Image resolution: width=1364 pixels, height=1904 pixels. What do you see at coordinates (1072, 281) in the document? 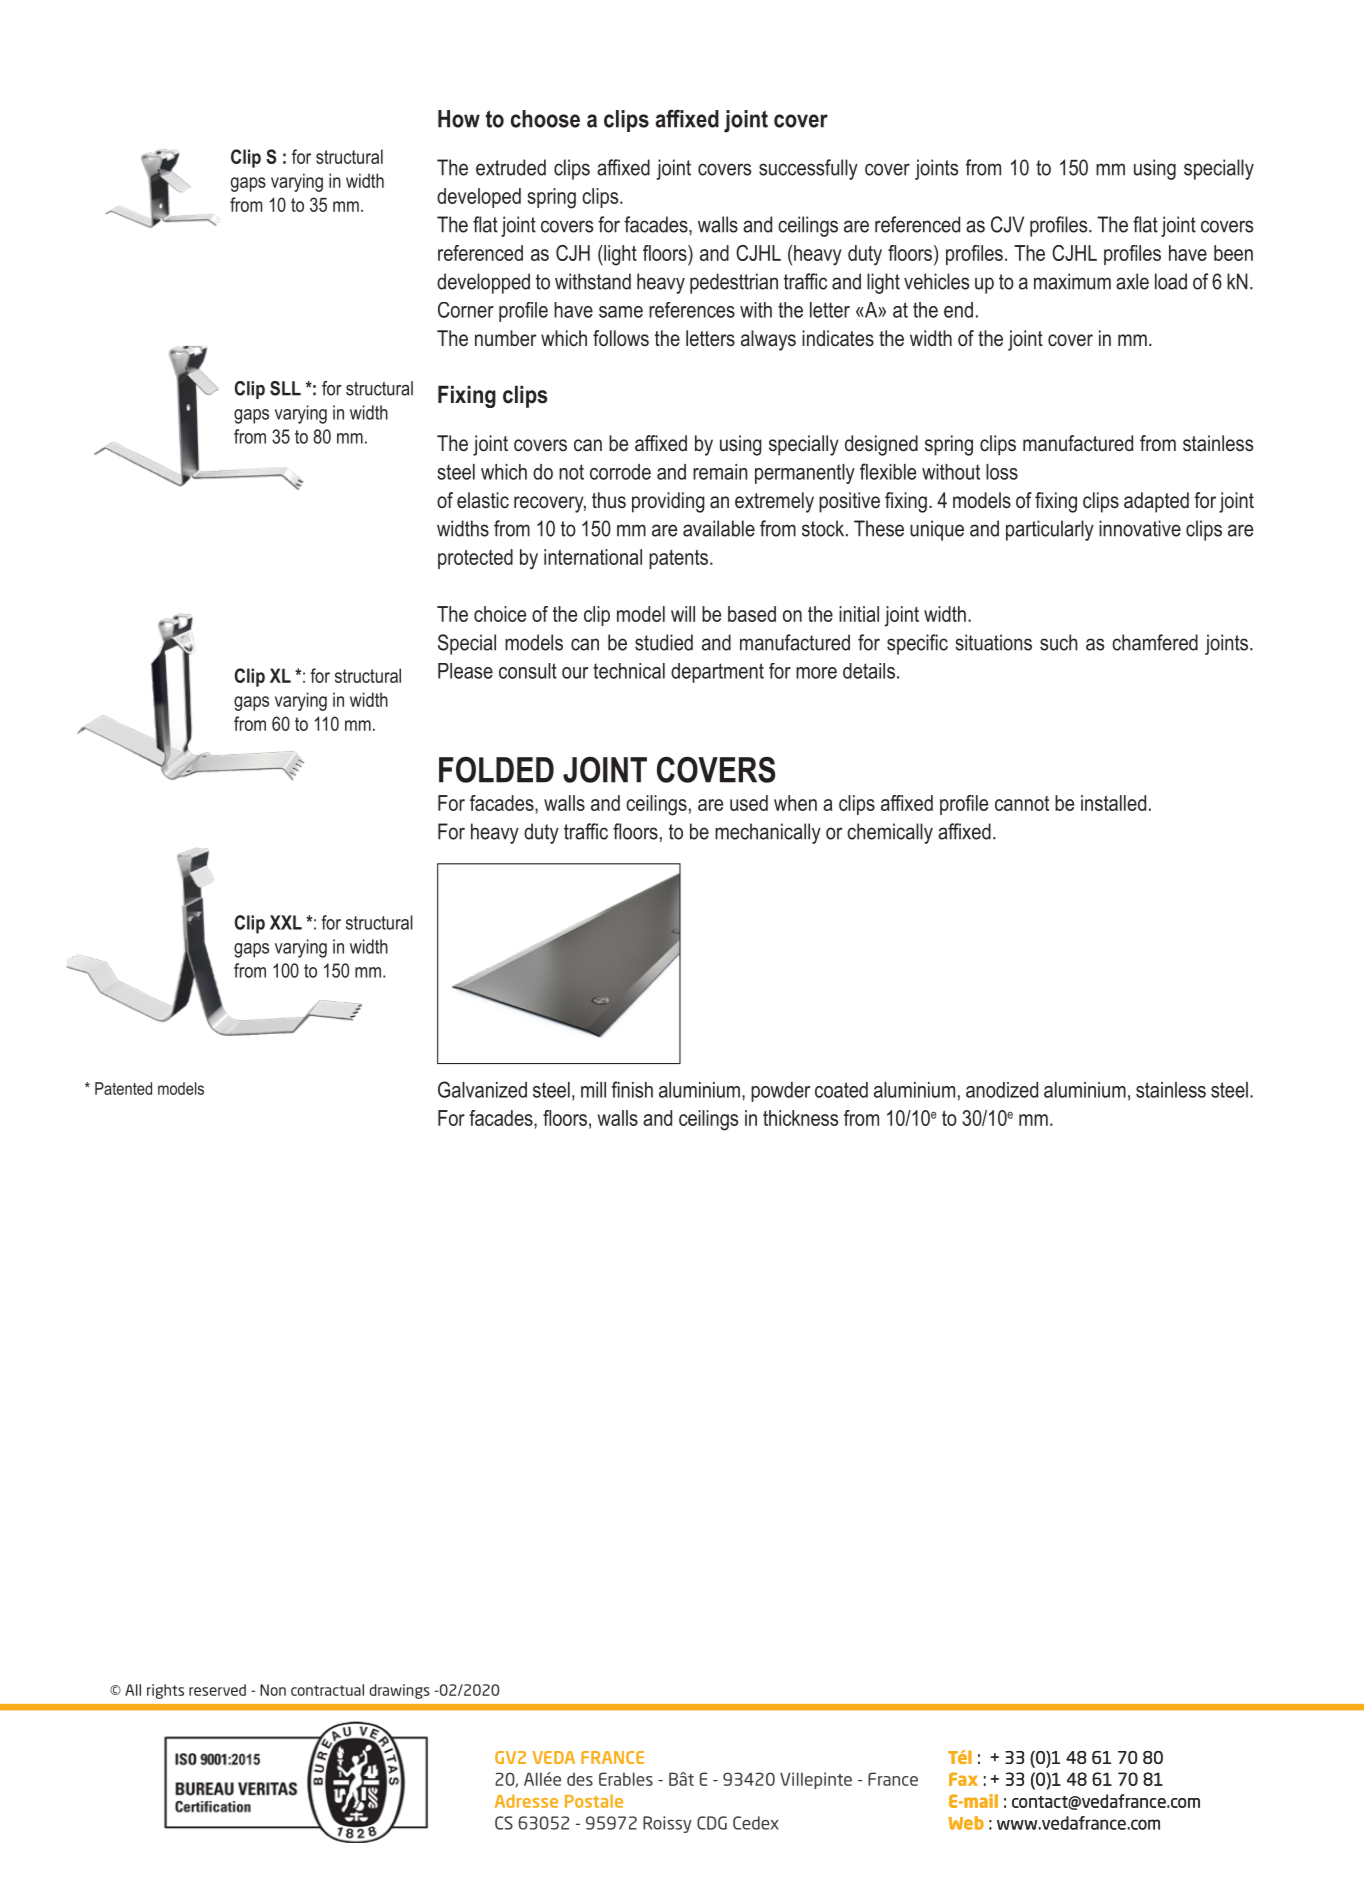
I see `maximum` at bounding box center [1072, 281].
